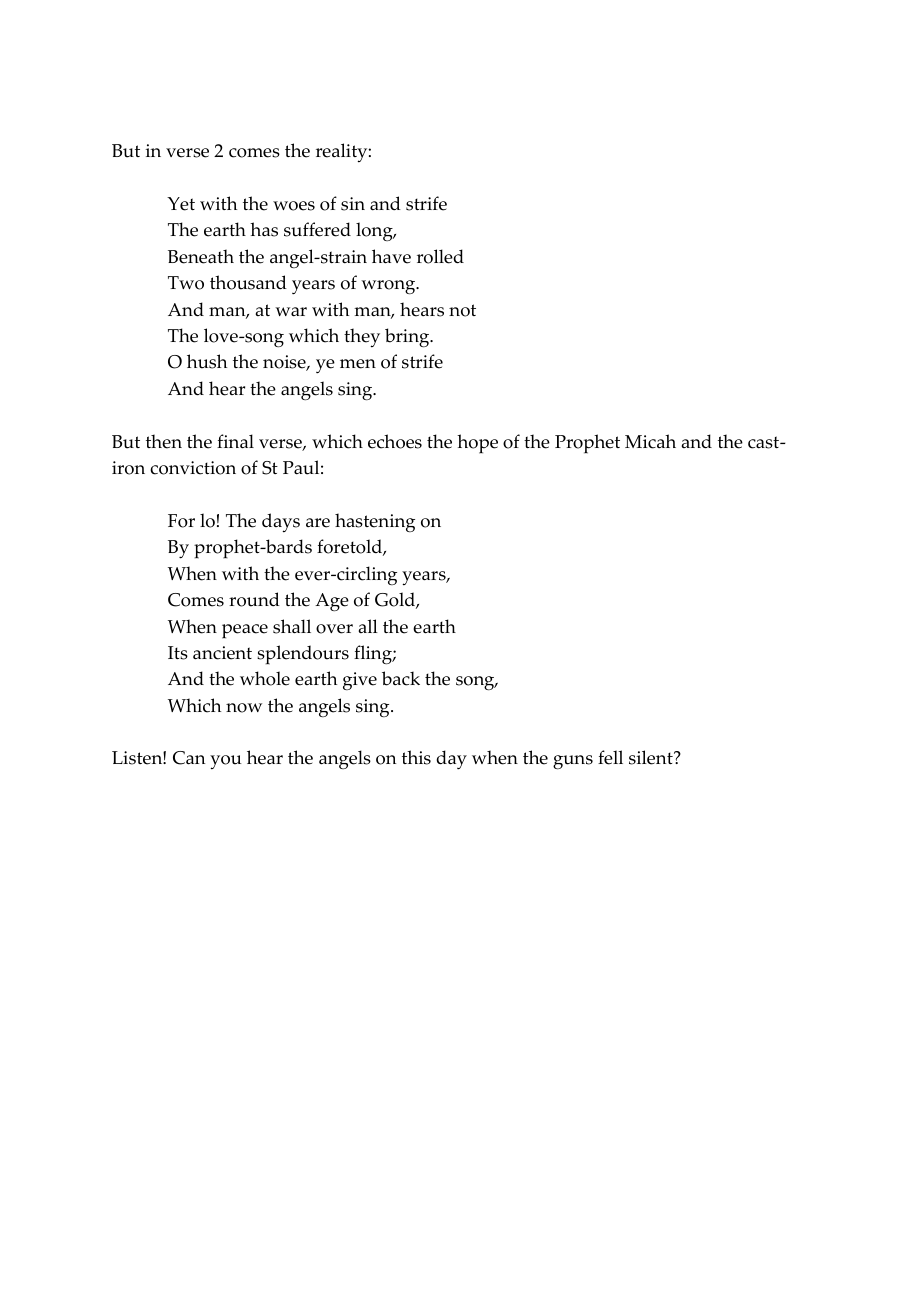 The width and height of the image is (924, 1307). Describe the element at coordinates (610, 757) in the image. I see `fell` at that location.
